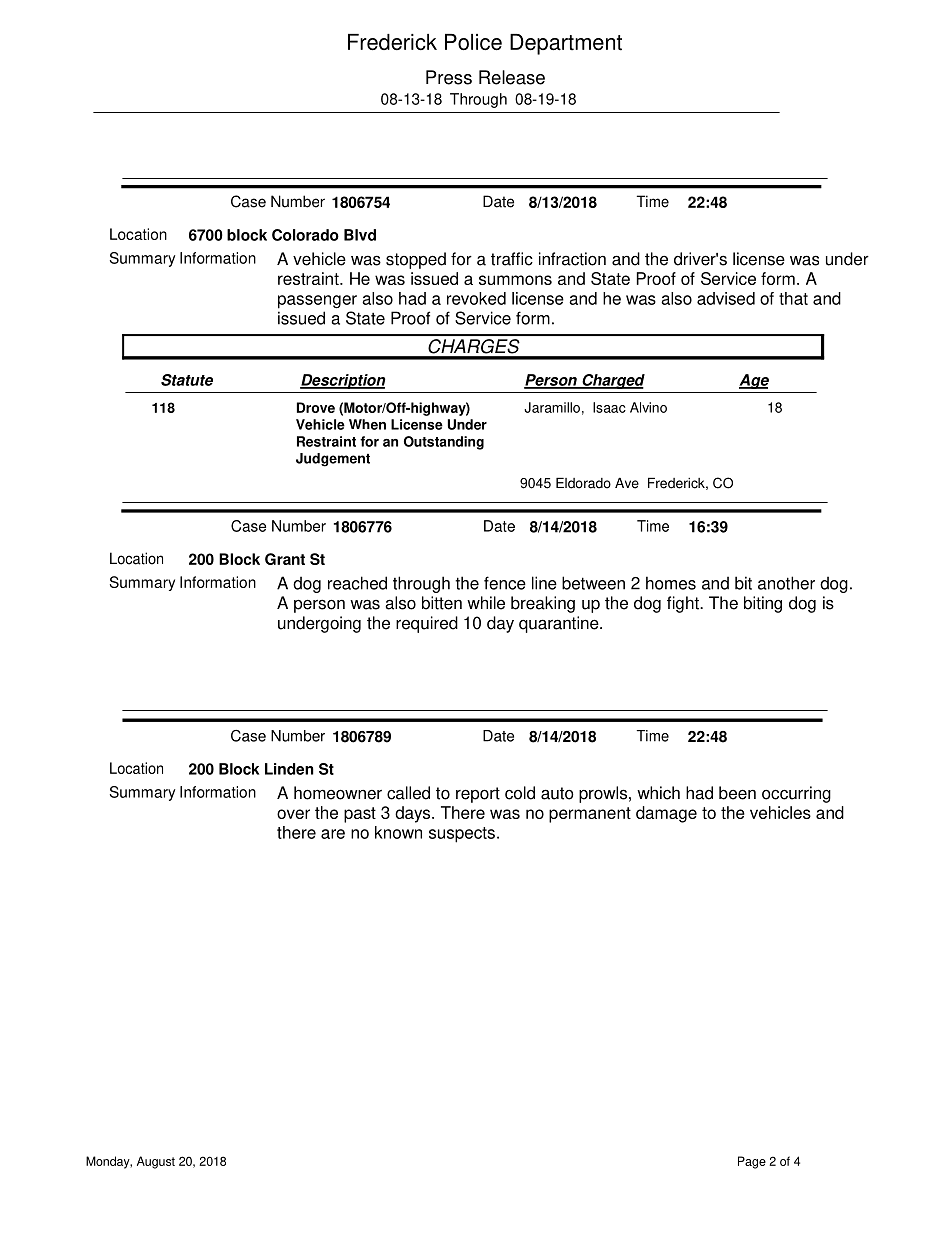 This screenshot has height=1233, width=952. I want to click on suspects, so click(462, 835).
